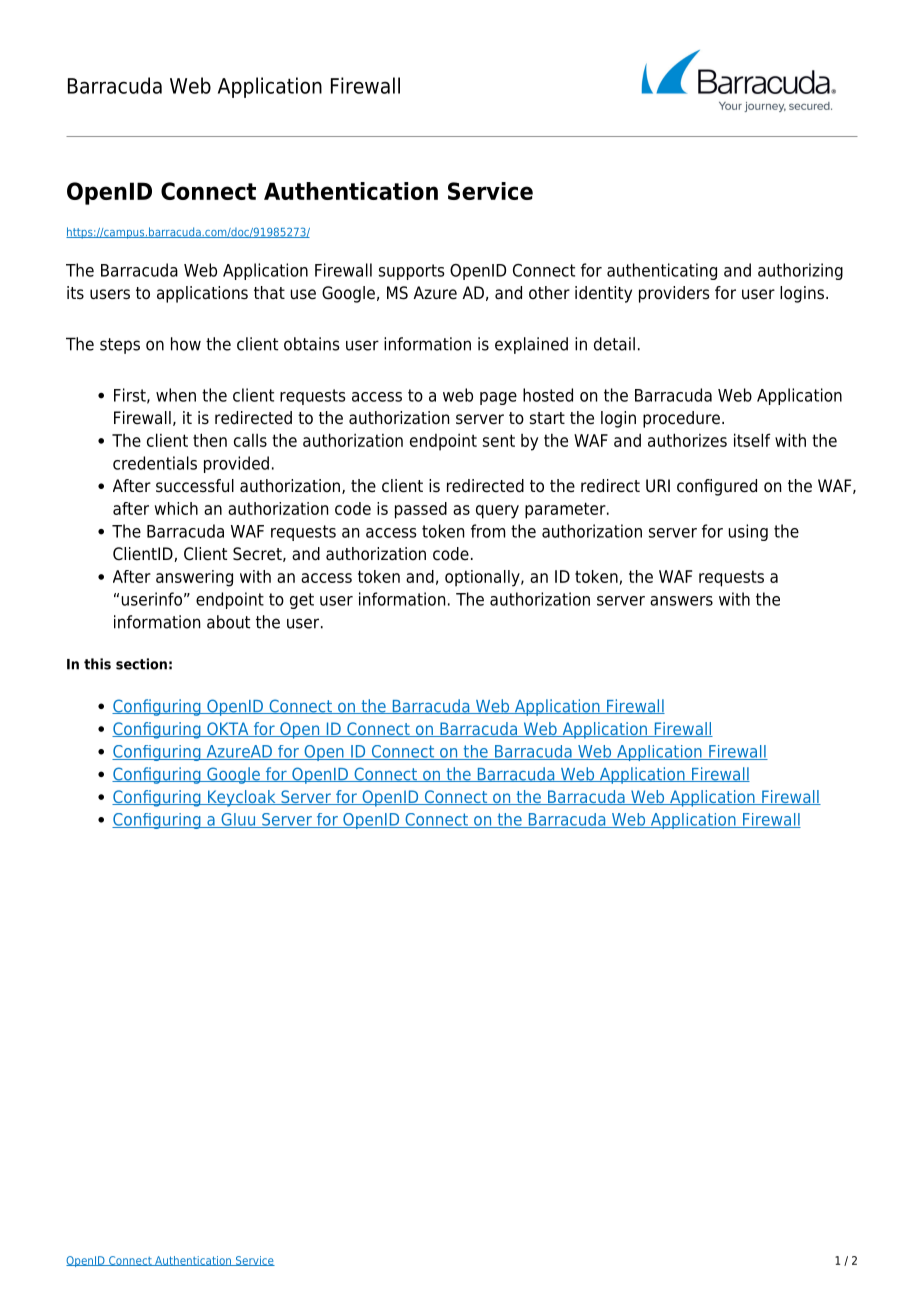 The width and height of the screenshot is (924, 1308). What do you see at coordinates (194, 578) in the screenshot?
I see `answering` at bounding box center [194, 578].
